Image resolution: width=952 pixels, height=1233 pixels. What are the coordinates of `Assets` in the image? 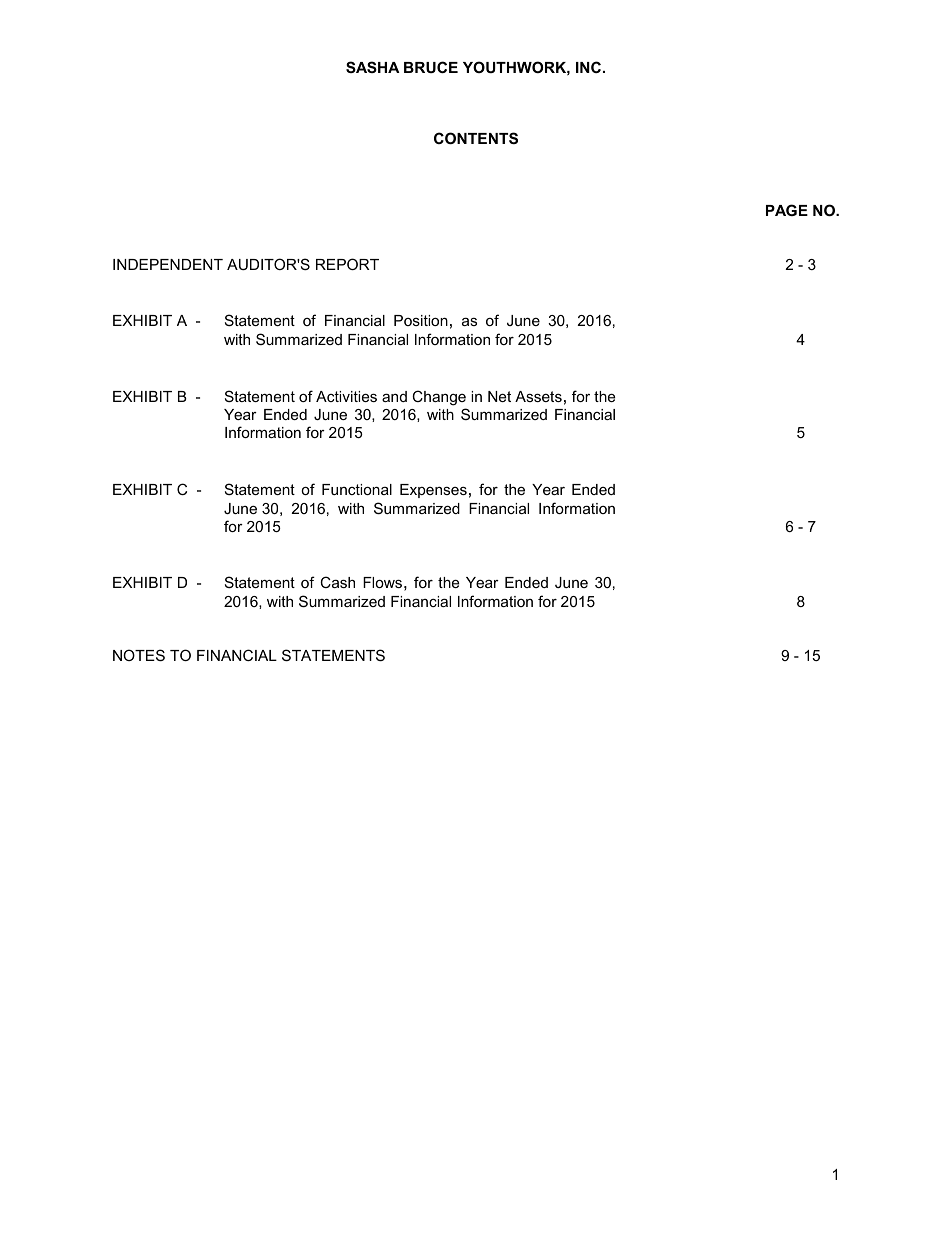 It's located at (538, 396).
